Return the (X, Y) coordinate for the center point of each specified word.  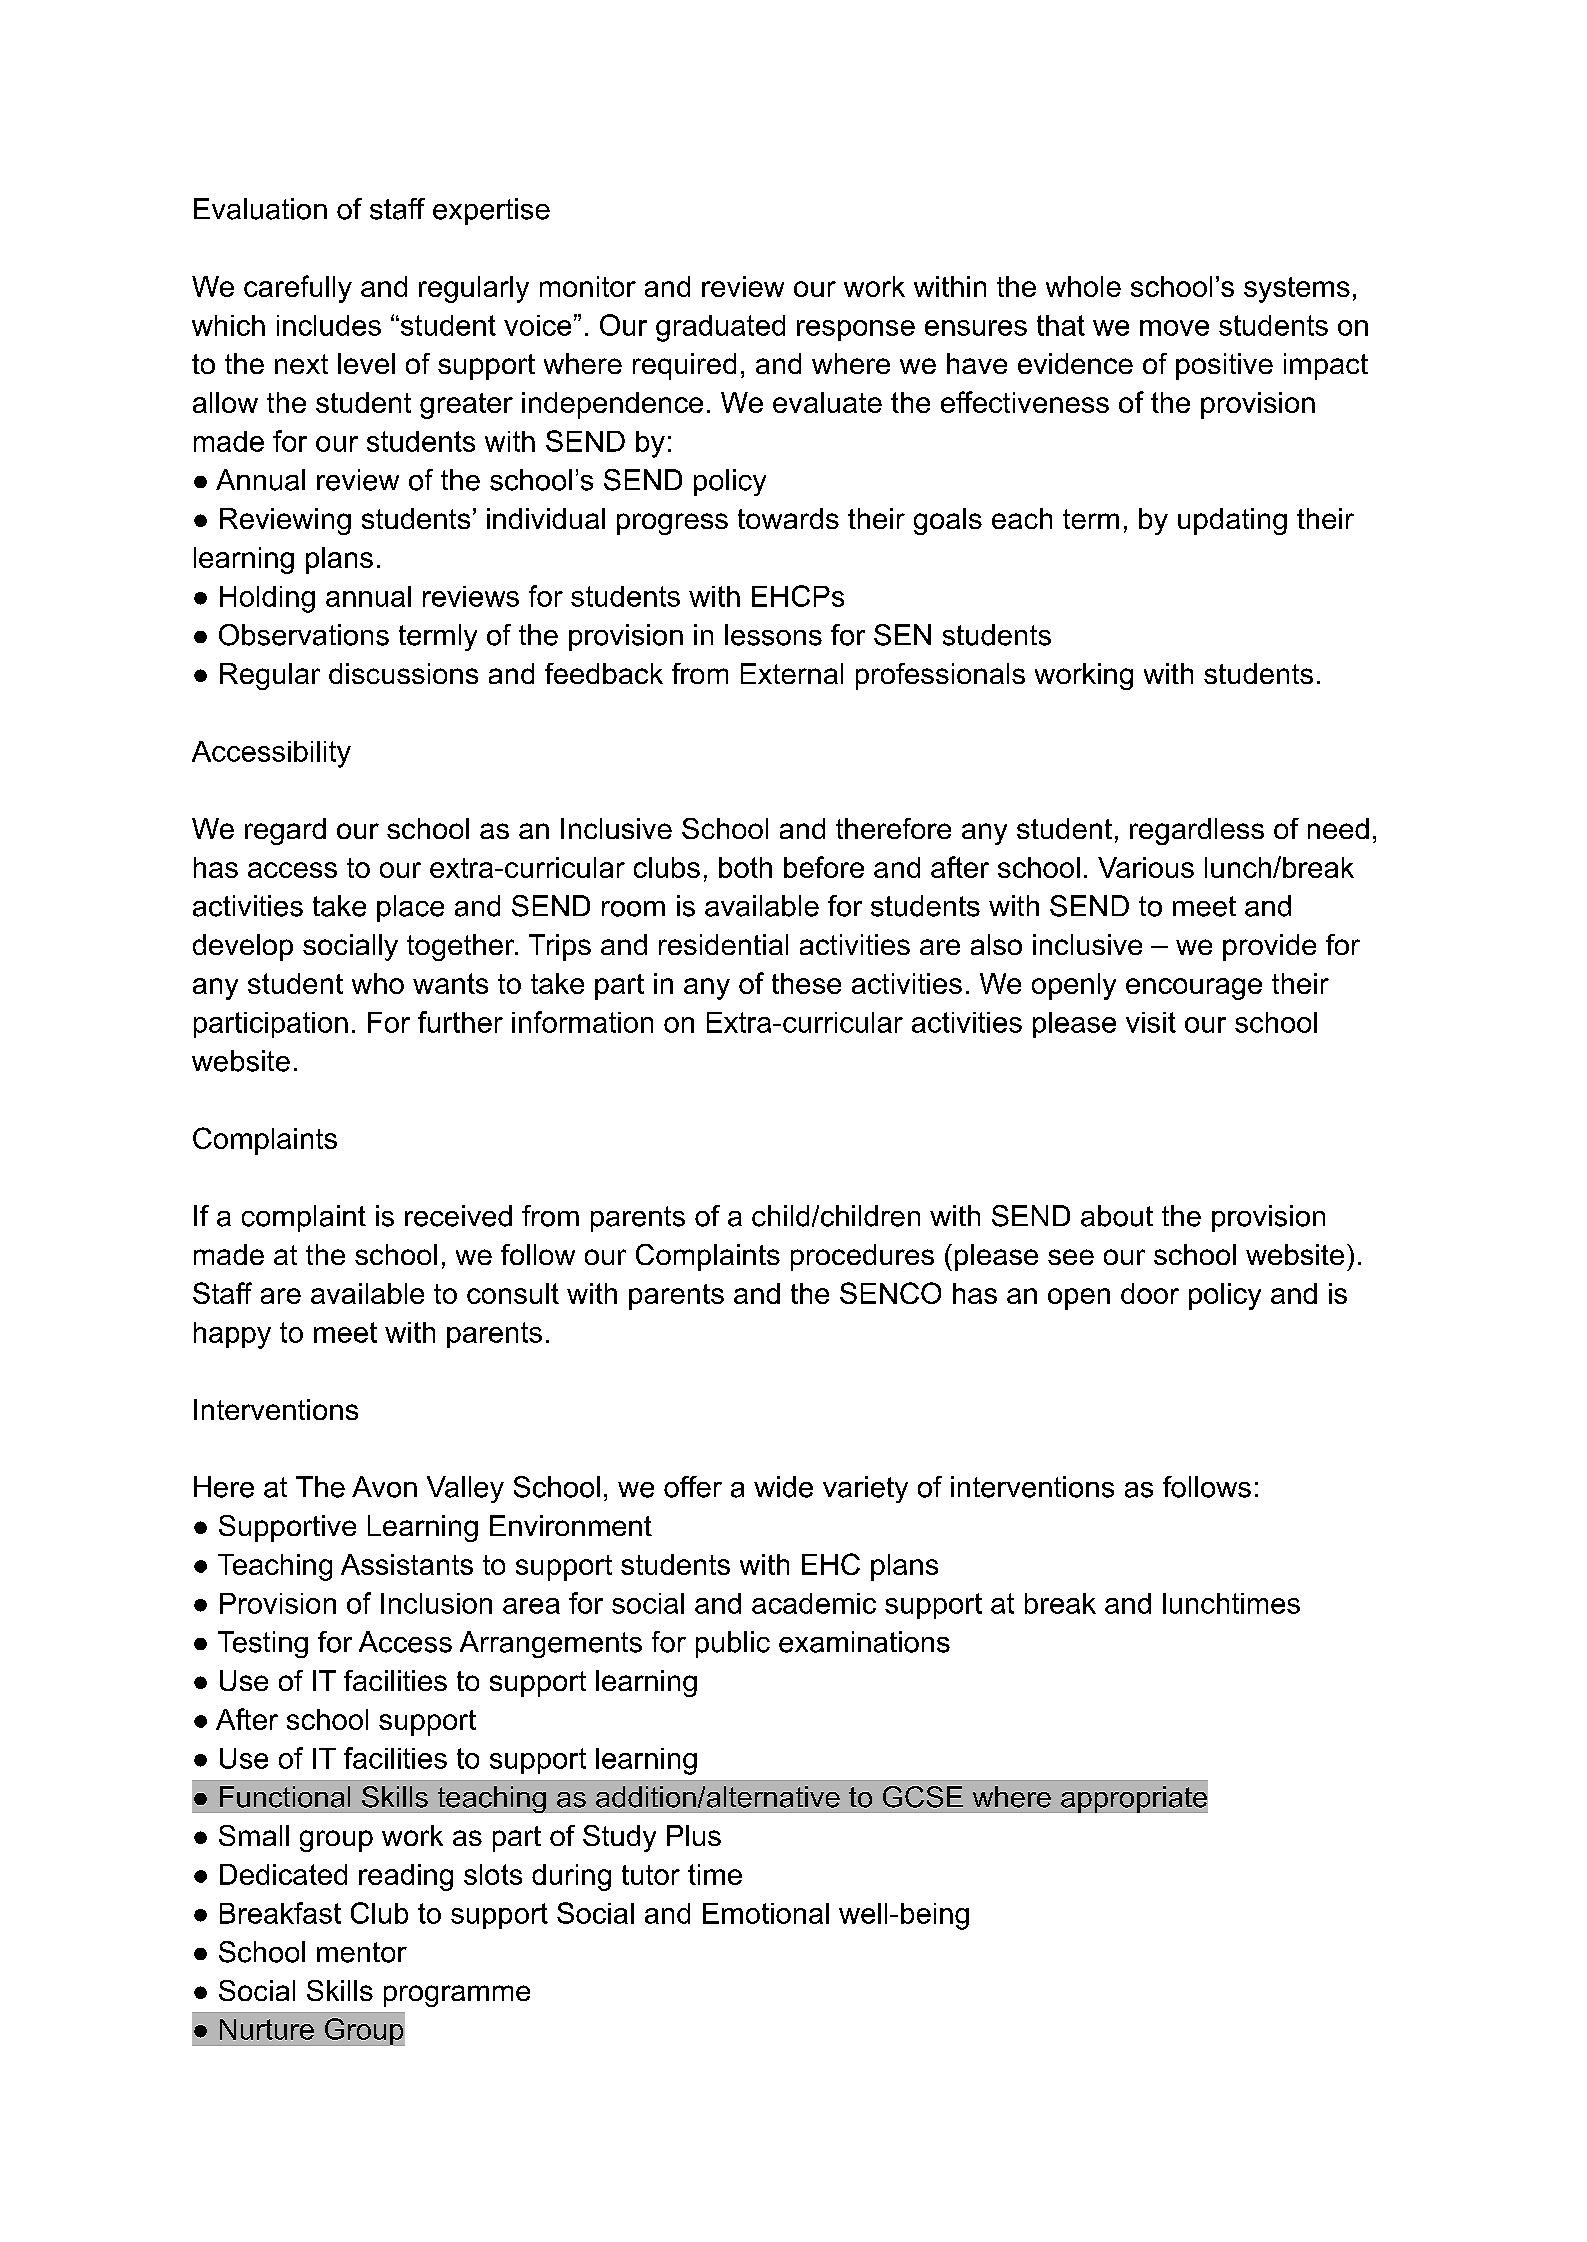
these (806, 983)
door (1150, 1293)
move (1174, 328)
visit (1151, 1022)
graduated (720, 328)
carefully (298, 289)
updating (1232, 521)
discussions (403, 673)
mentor (362, 1952)
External (792, 673)
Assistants (407, 1564)
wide (783, 1487)
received (458, 1216)
